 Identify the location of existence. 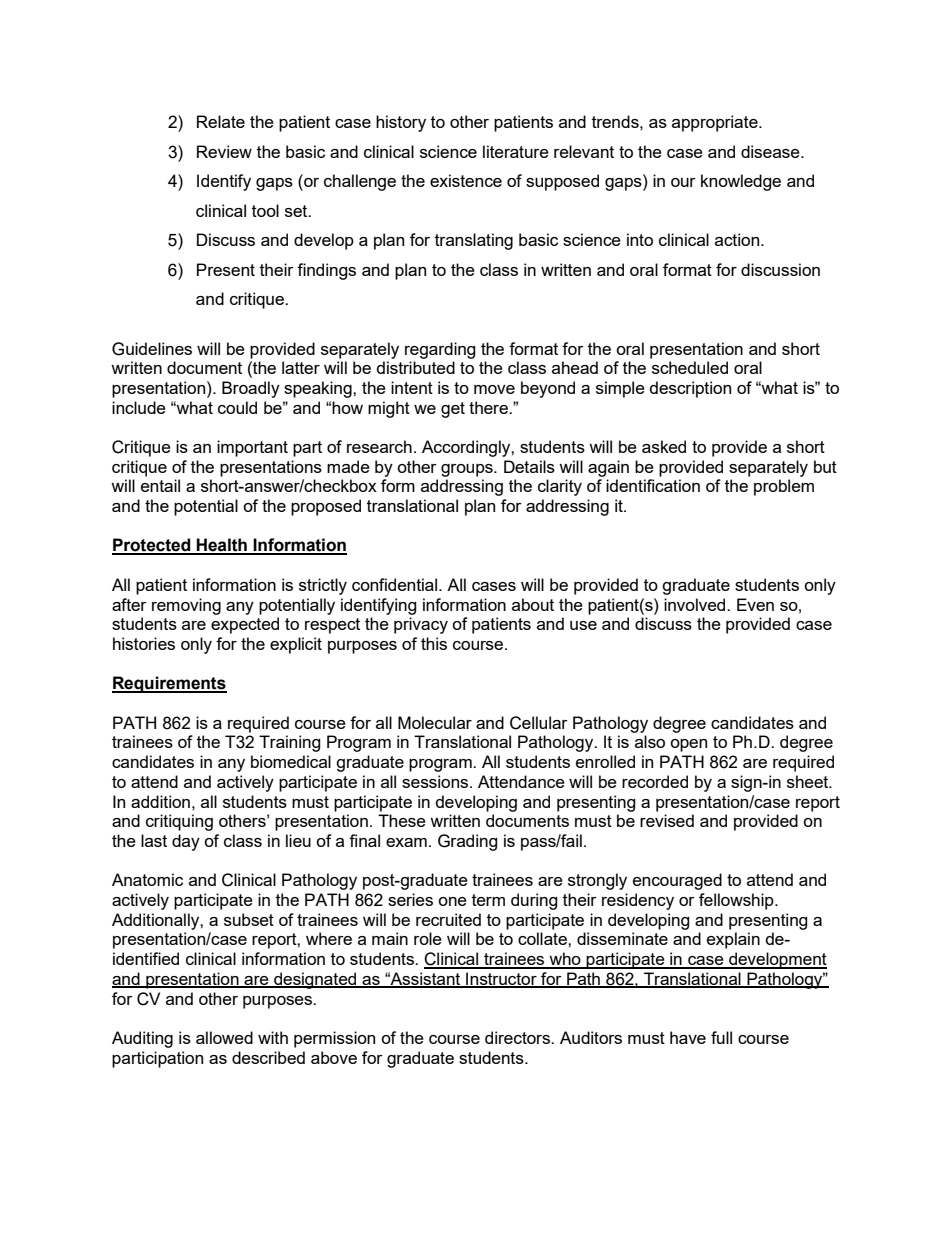
(466, 180).
